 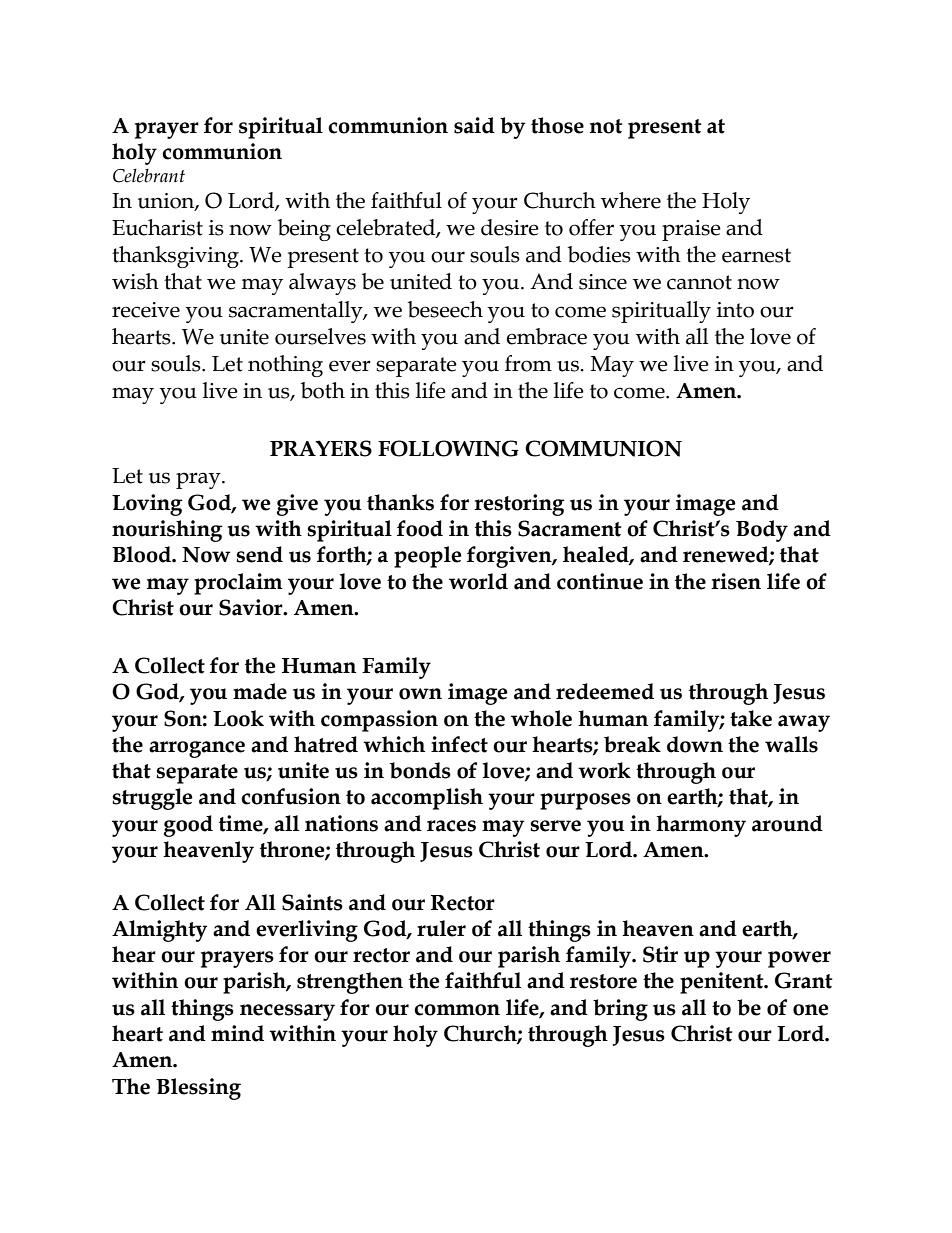 I want to click on mind, so click(x=237, y=1033).
